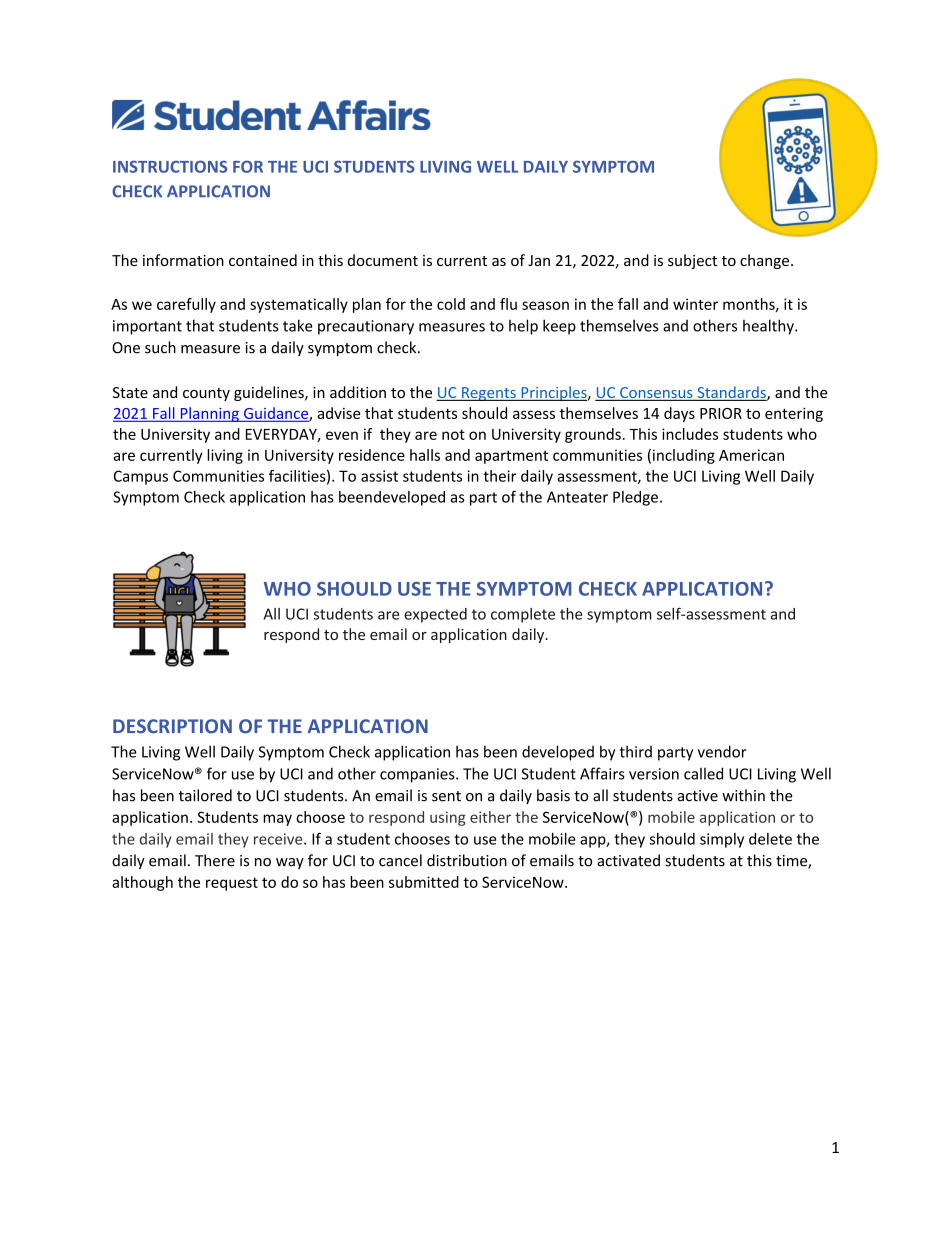 This page has width=952, height=1233. Describe the element at coordinates (206, 394) in the page. I see `county` at that location.
